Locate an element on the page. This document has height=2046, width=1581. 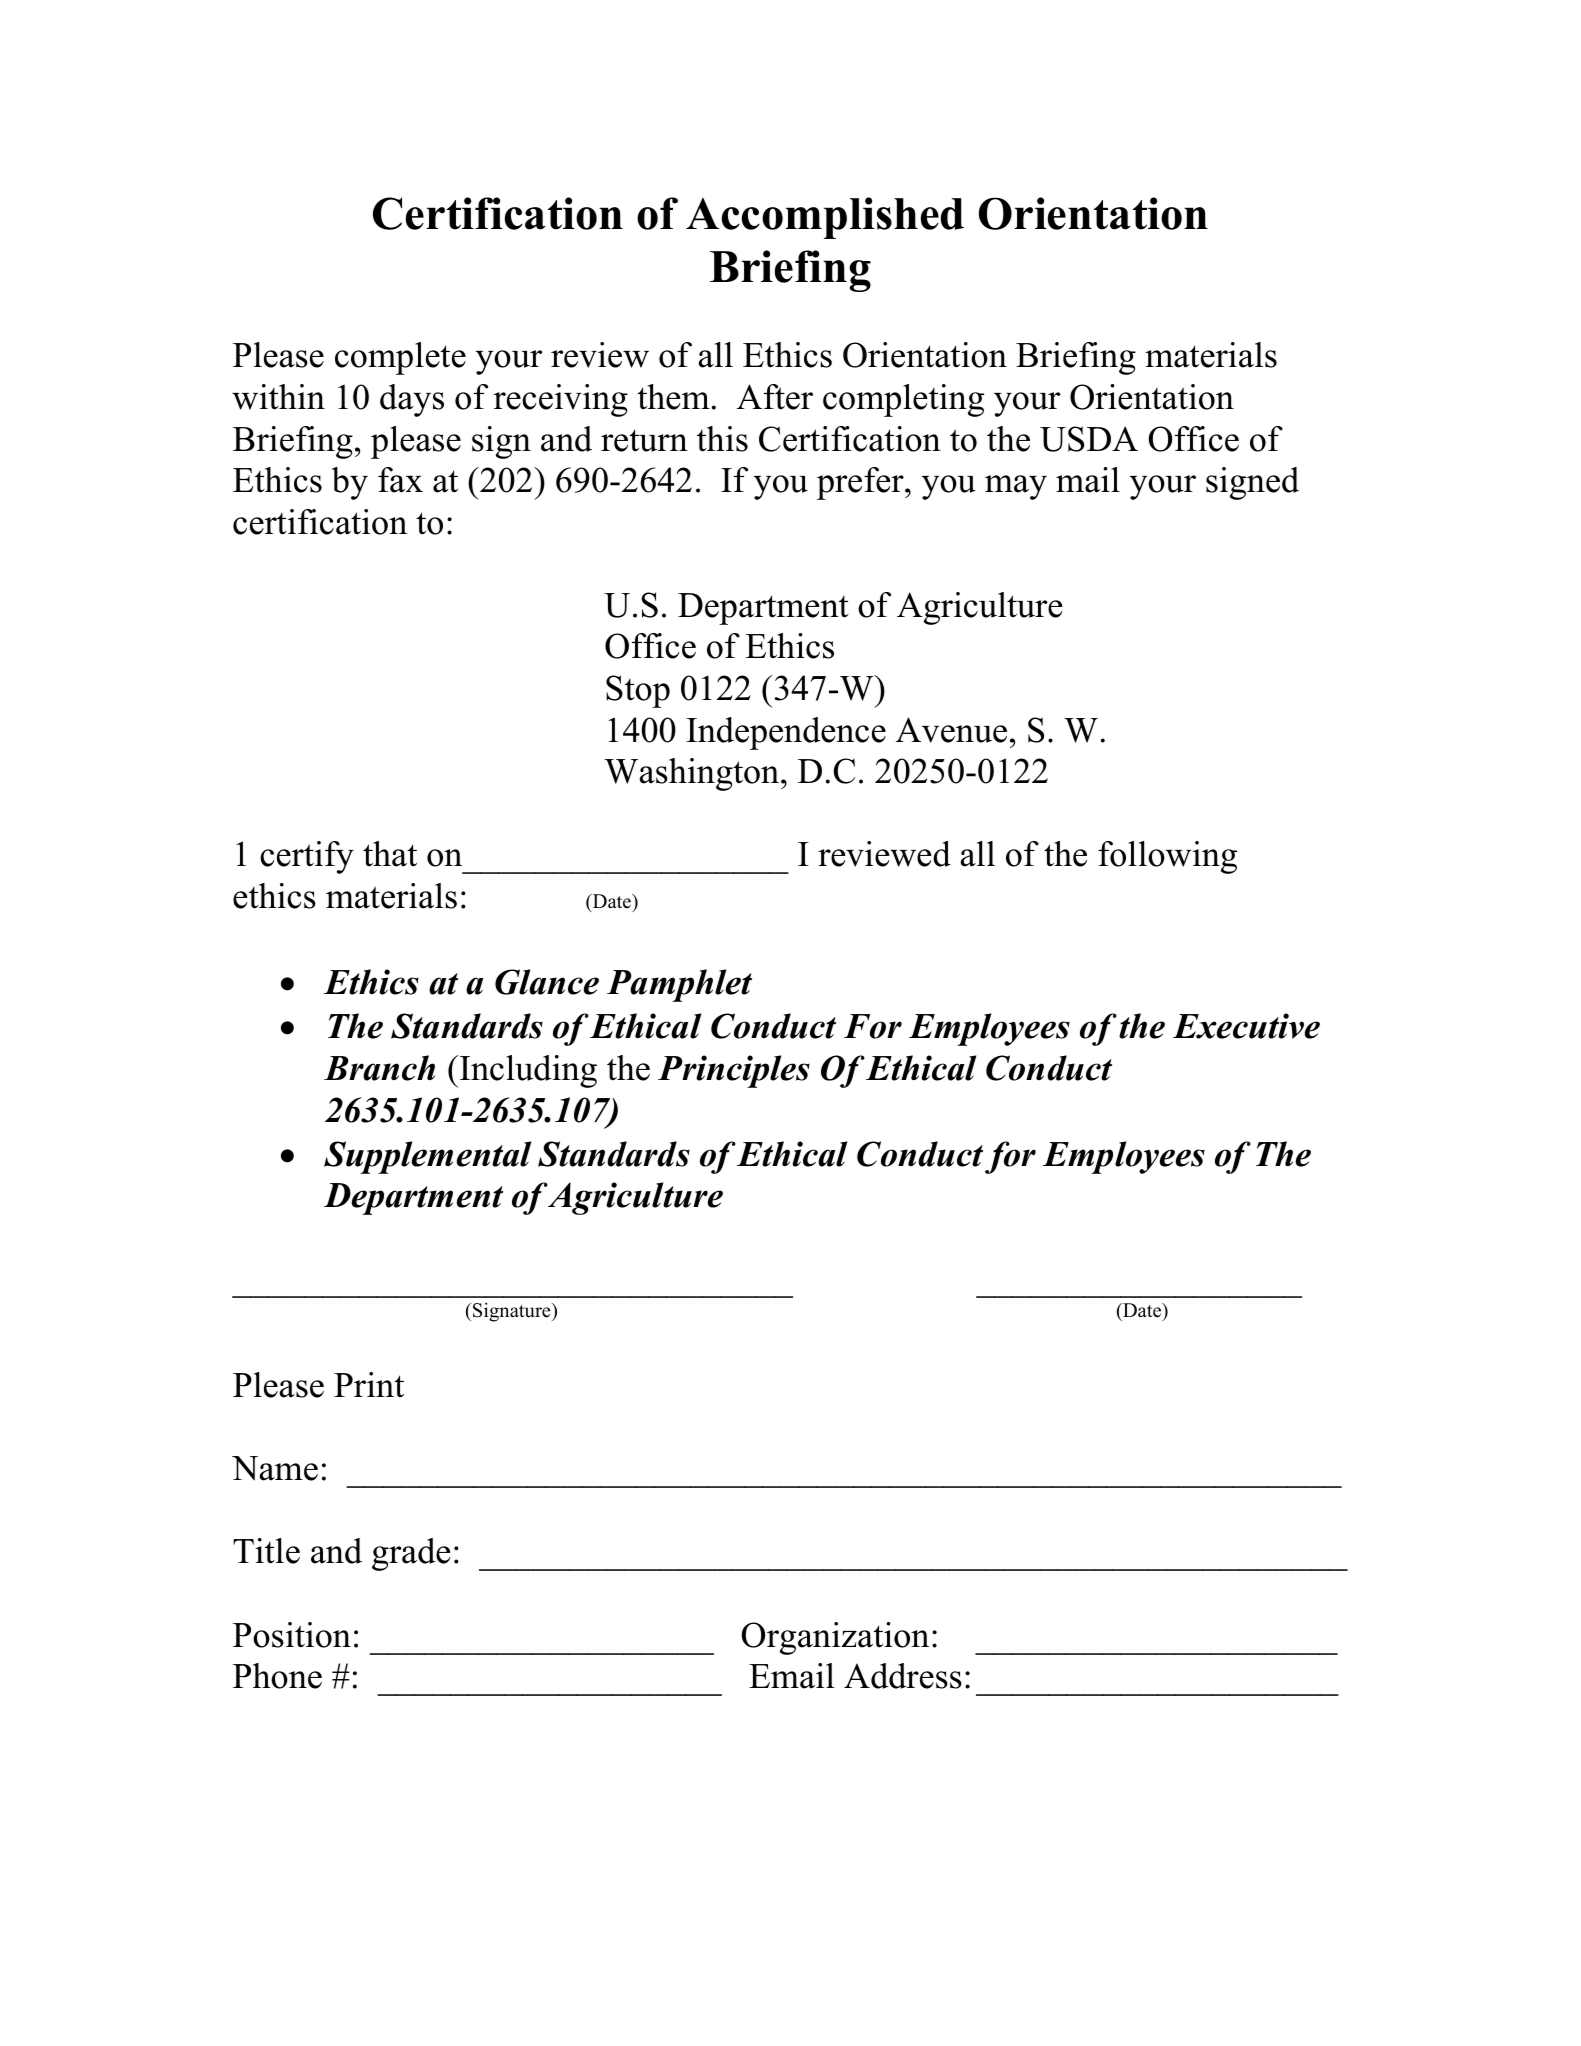
Stop is located at coordinates (638, 691).
